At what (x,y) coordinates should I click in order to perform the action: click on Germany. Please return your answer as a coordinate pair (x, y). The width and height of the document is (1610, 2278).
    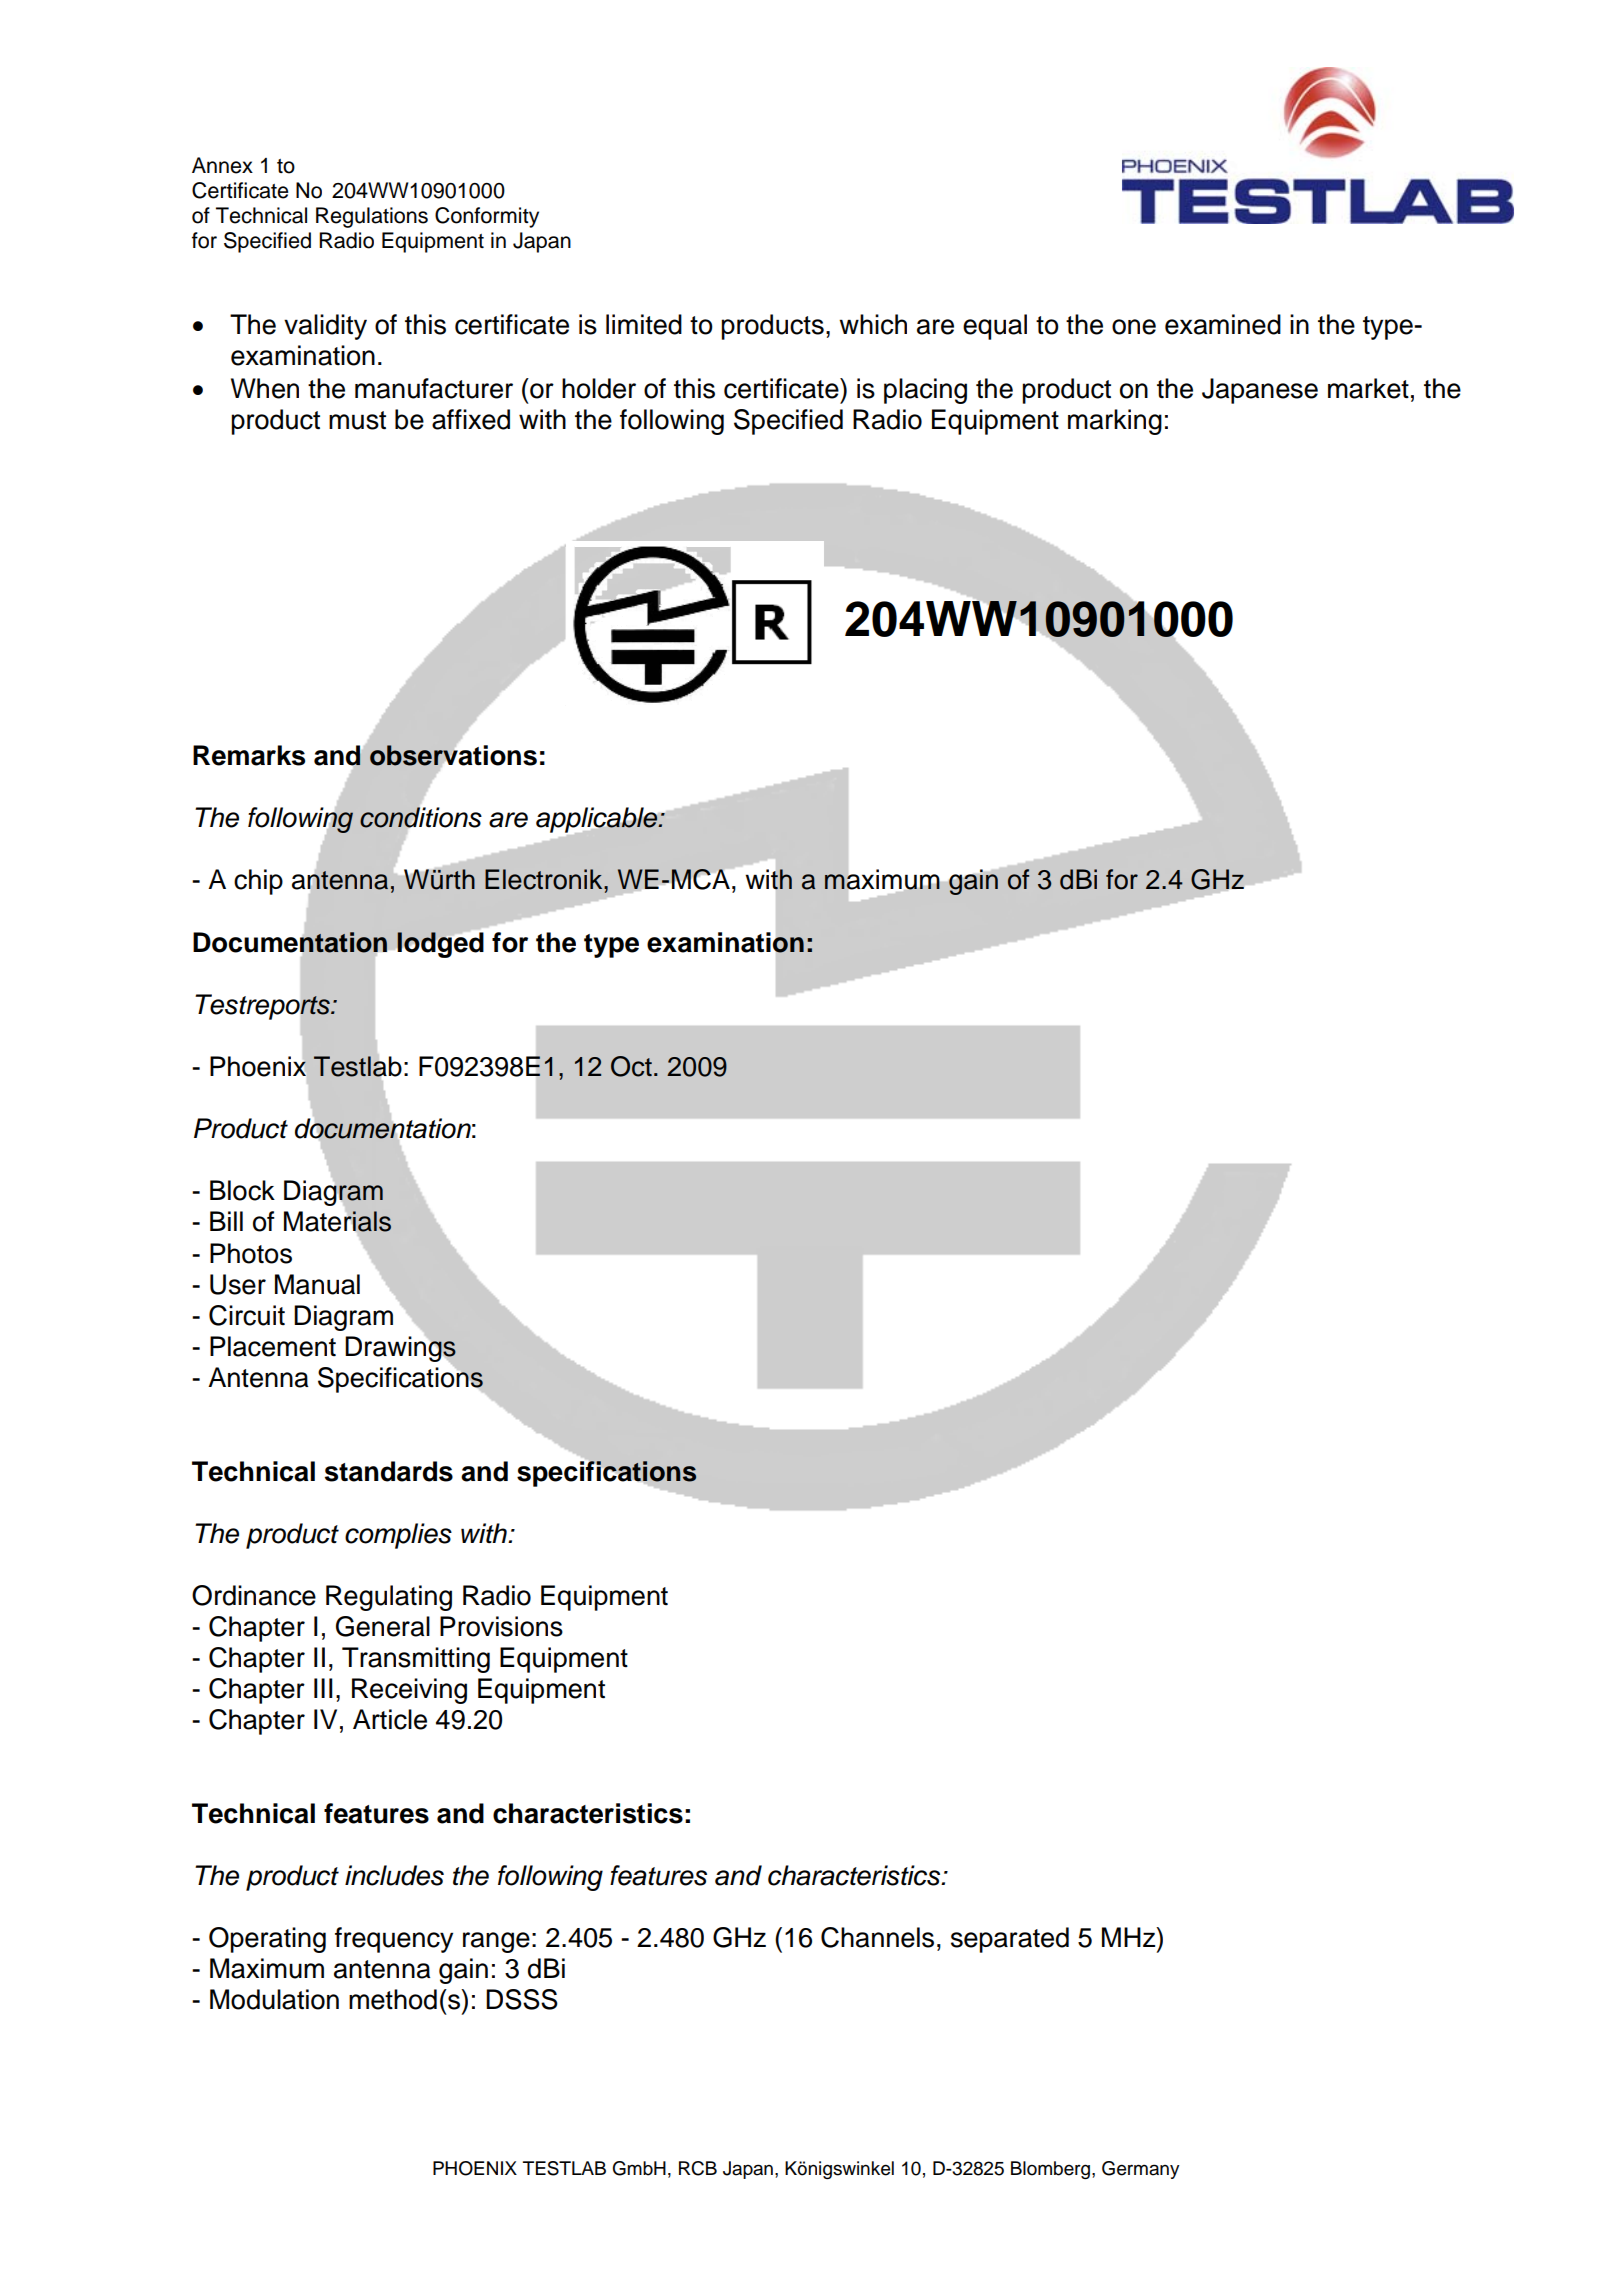
    Looking at the image, I should click on (1141, 2170).
